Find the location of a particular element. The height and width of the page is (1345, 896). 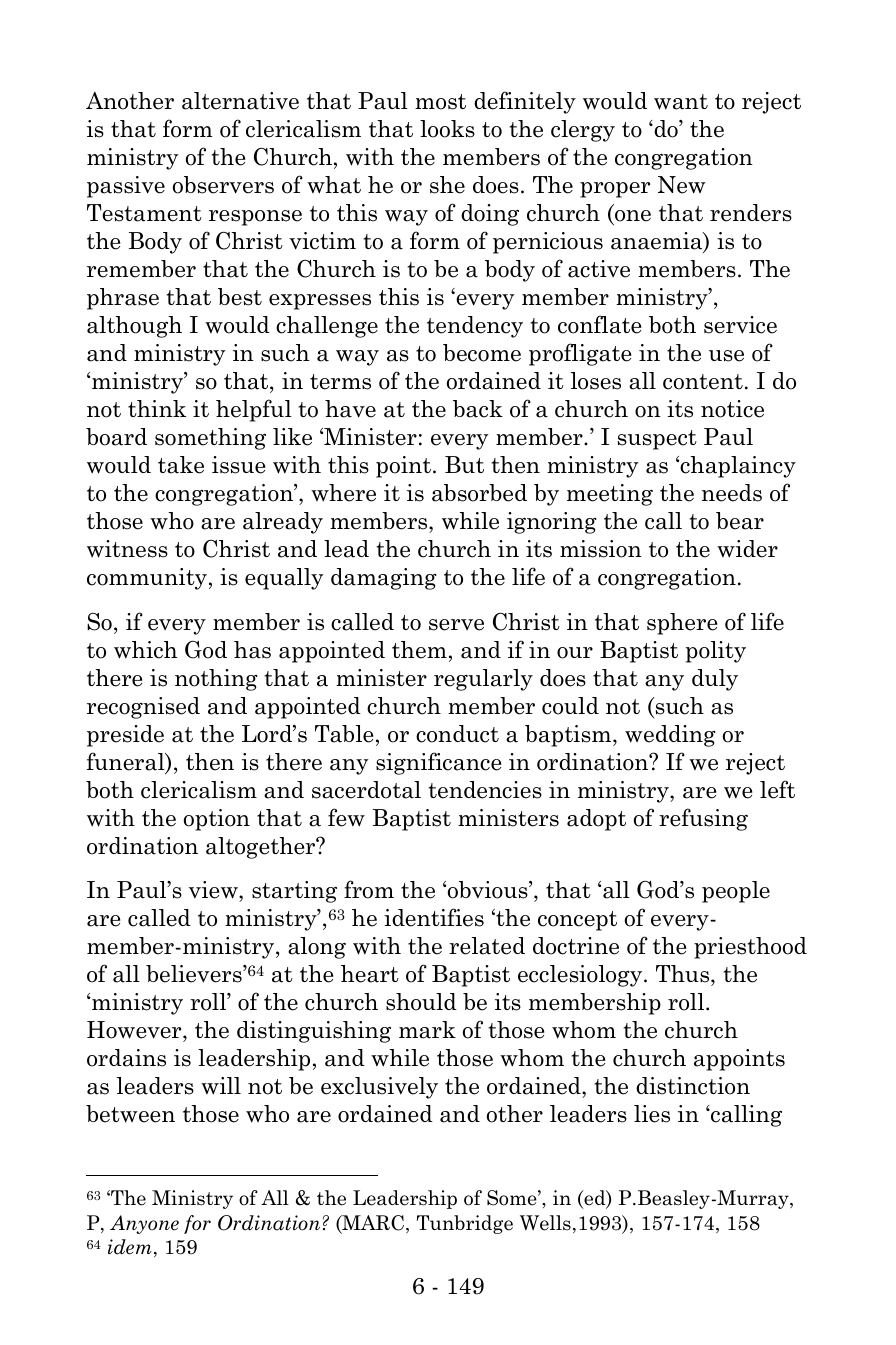

want is located at coordinates (681, 102).
